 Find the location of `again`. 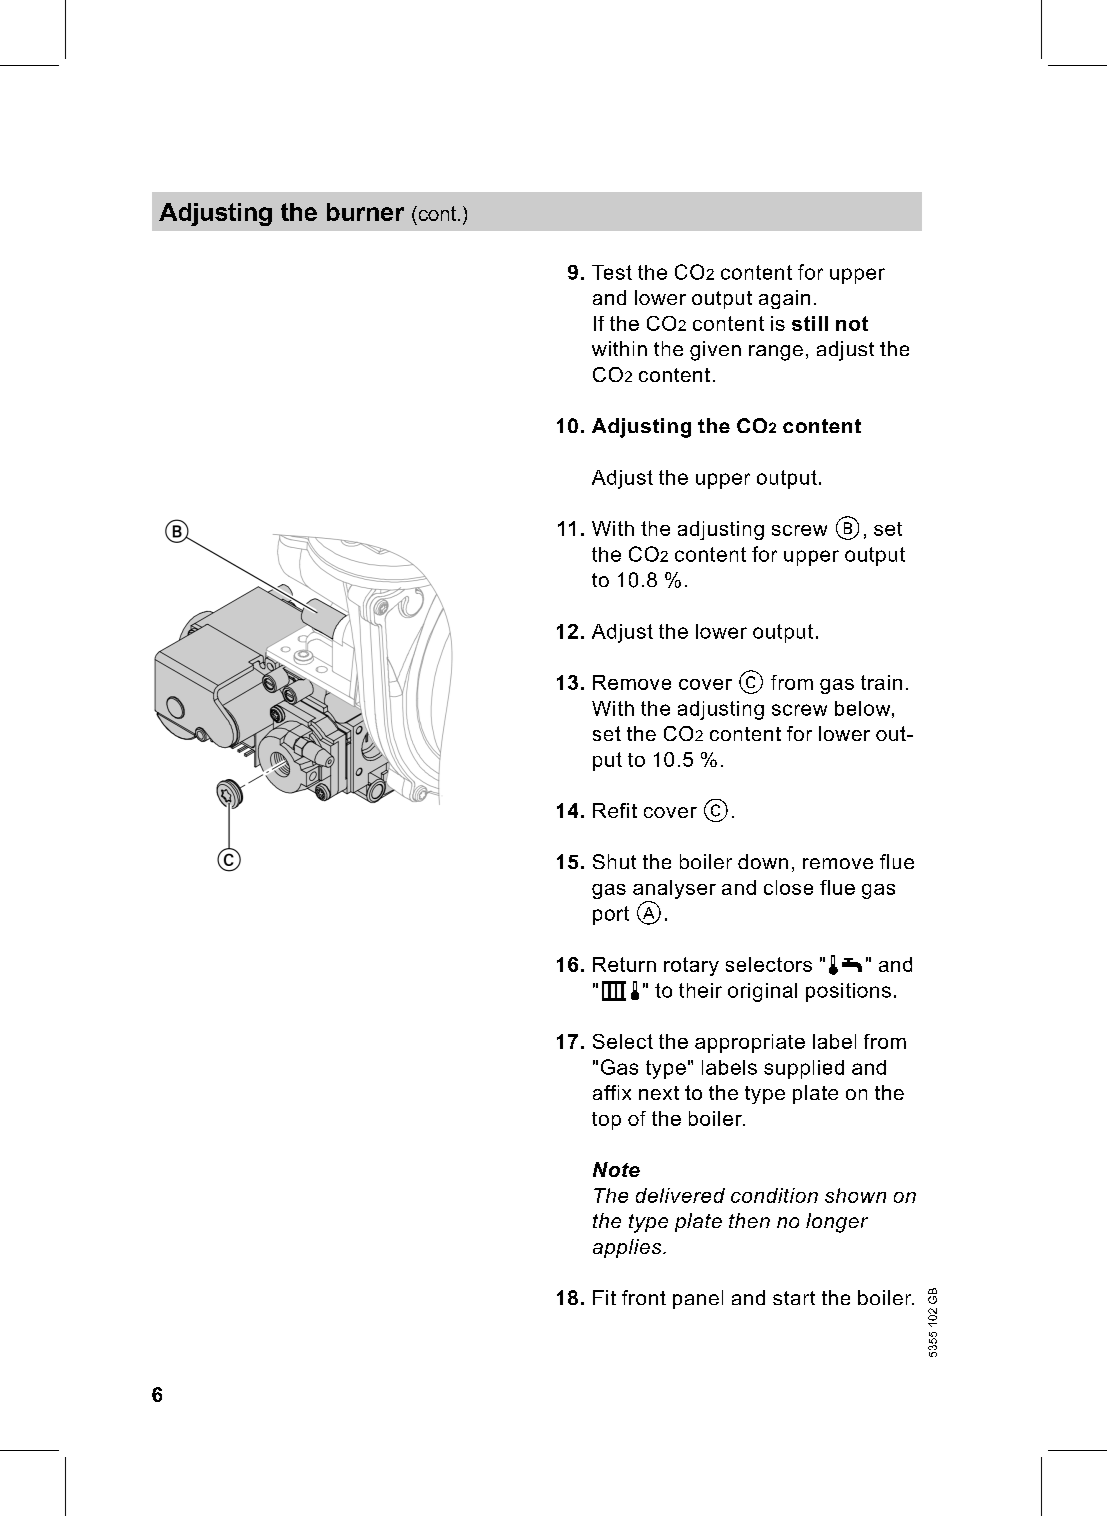

again is located at coordinates (784, 299).
